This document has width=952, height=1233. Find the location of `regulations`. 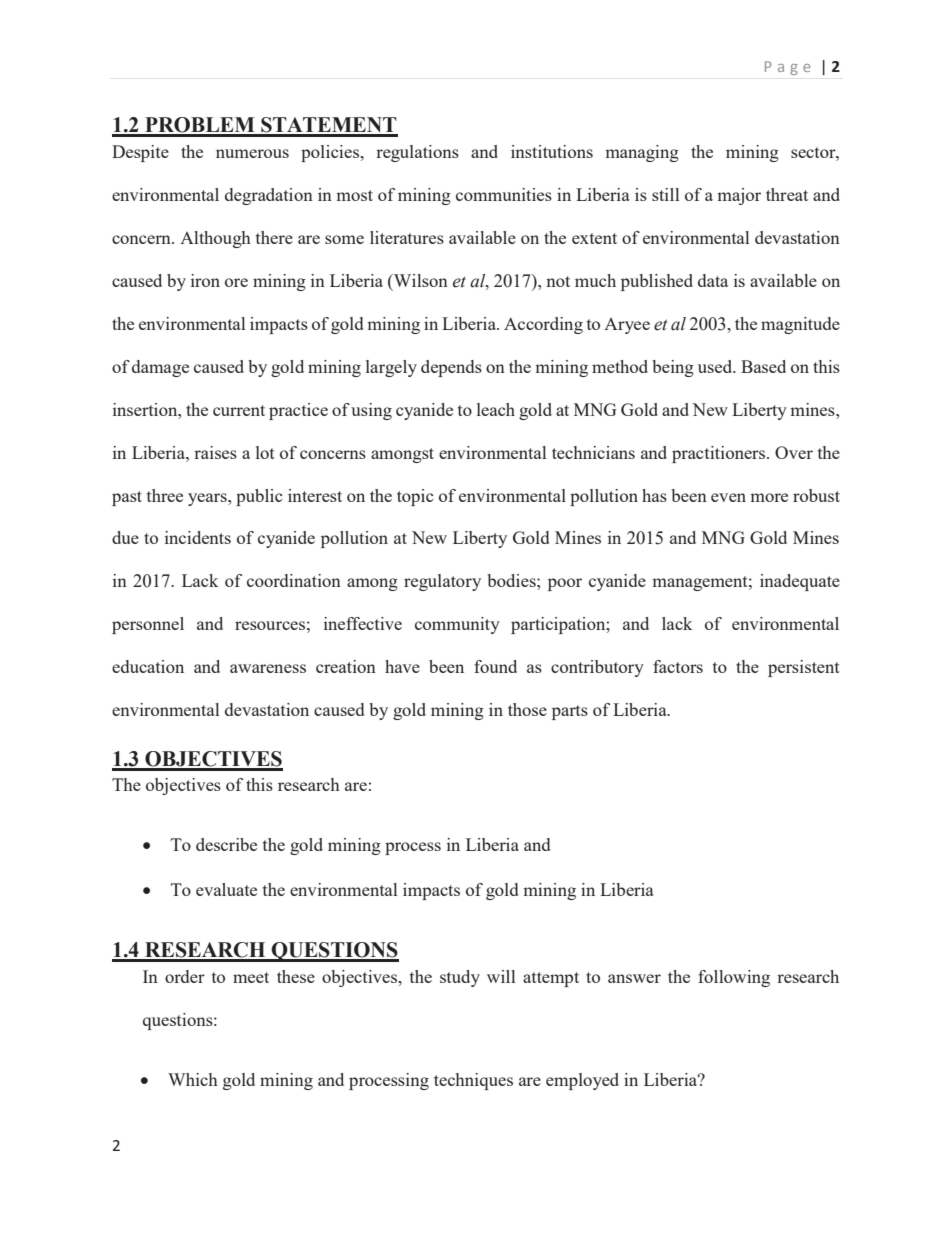

regulations is located at coordinates (417, 153).
